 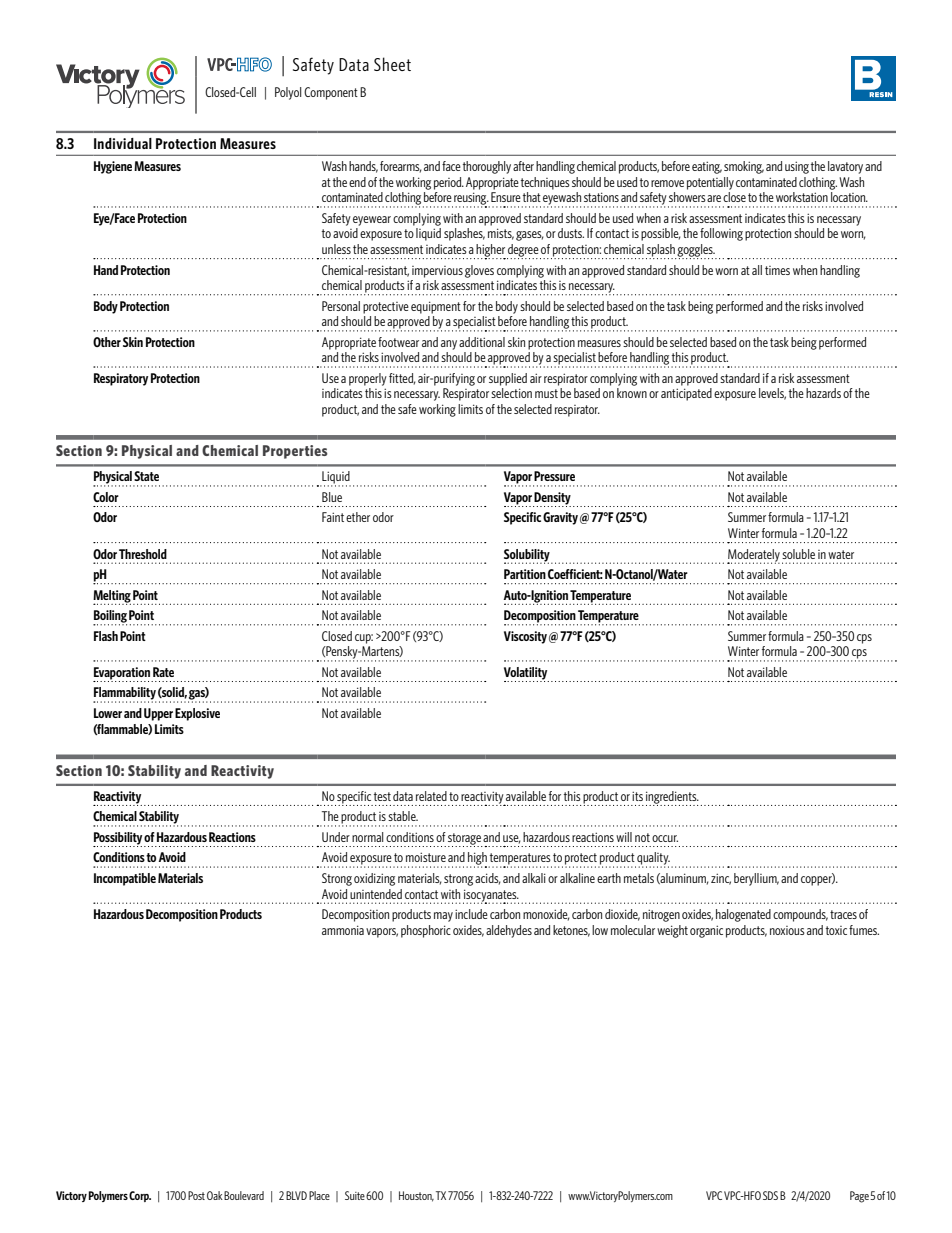 I want to click on Boiling, so click(x=110, y=617).
